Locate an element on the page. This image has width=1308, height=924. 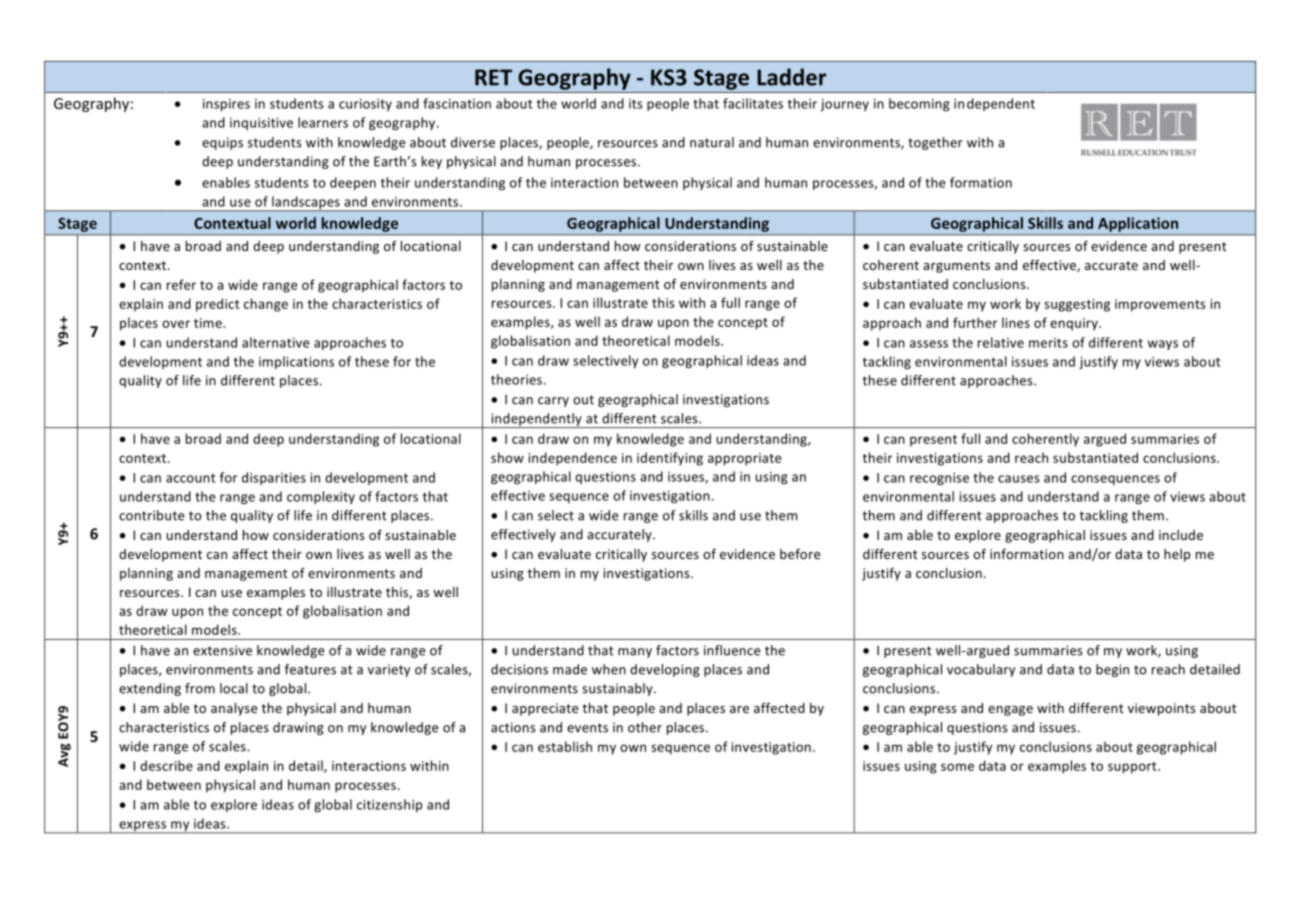
alternative is located at coordinates (276, 342).
